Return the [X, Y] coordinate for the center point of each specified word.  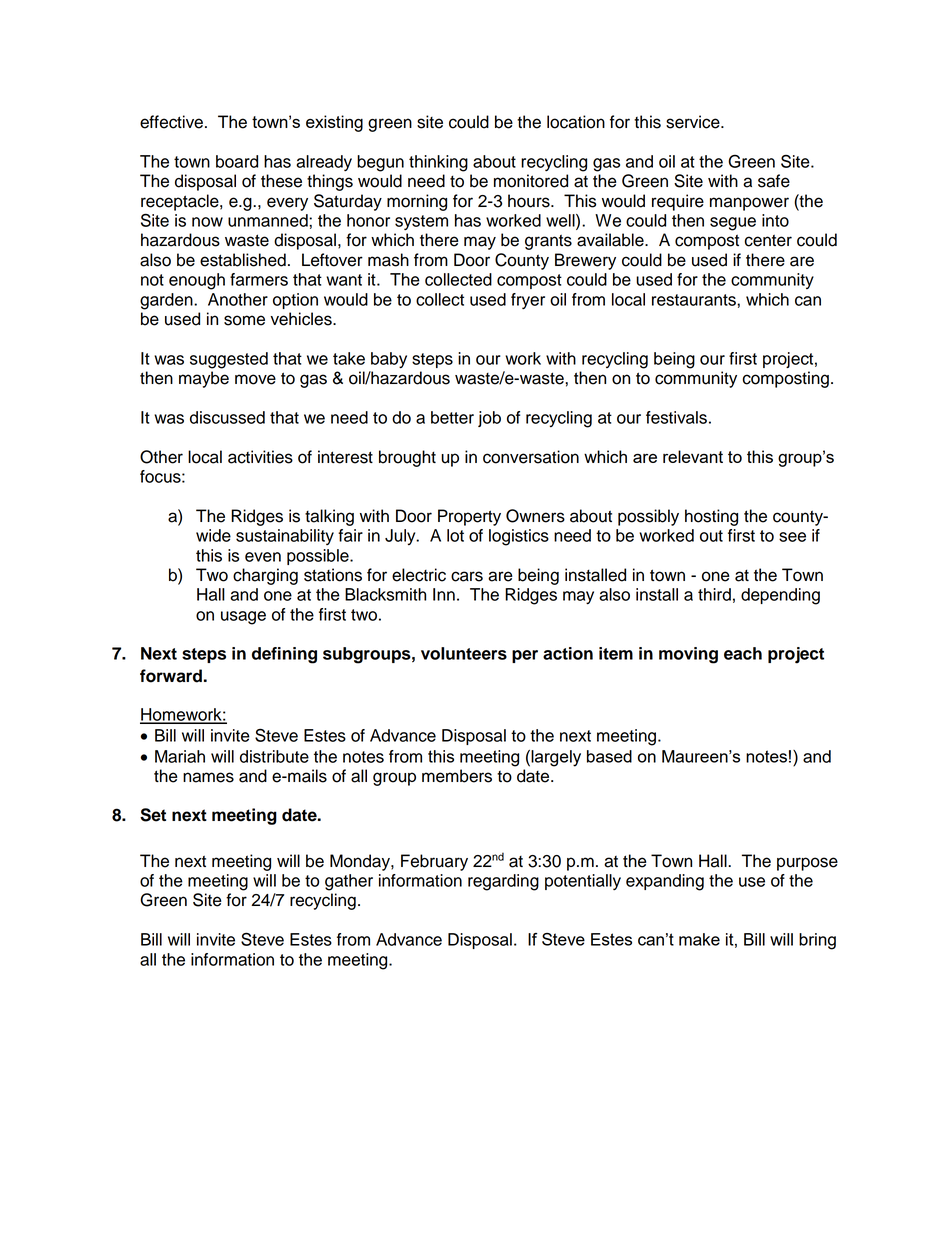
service [694, 122]
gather [349, 882]
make [699, 939]
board [237, 161]
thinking [438, 163]
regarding [503, 882]
